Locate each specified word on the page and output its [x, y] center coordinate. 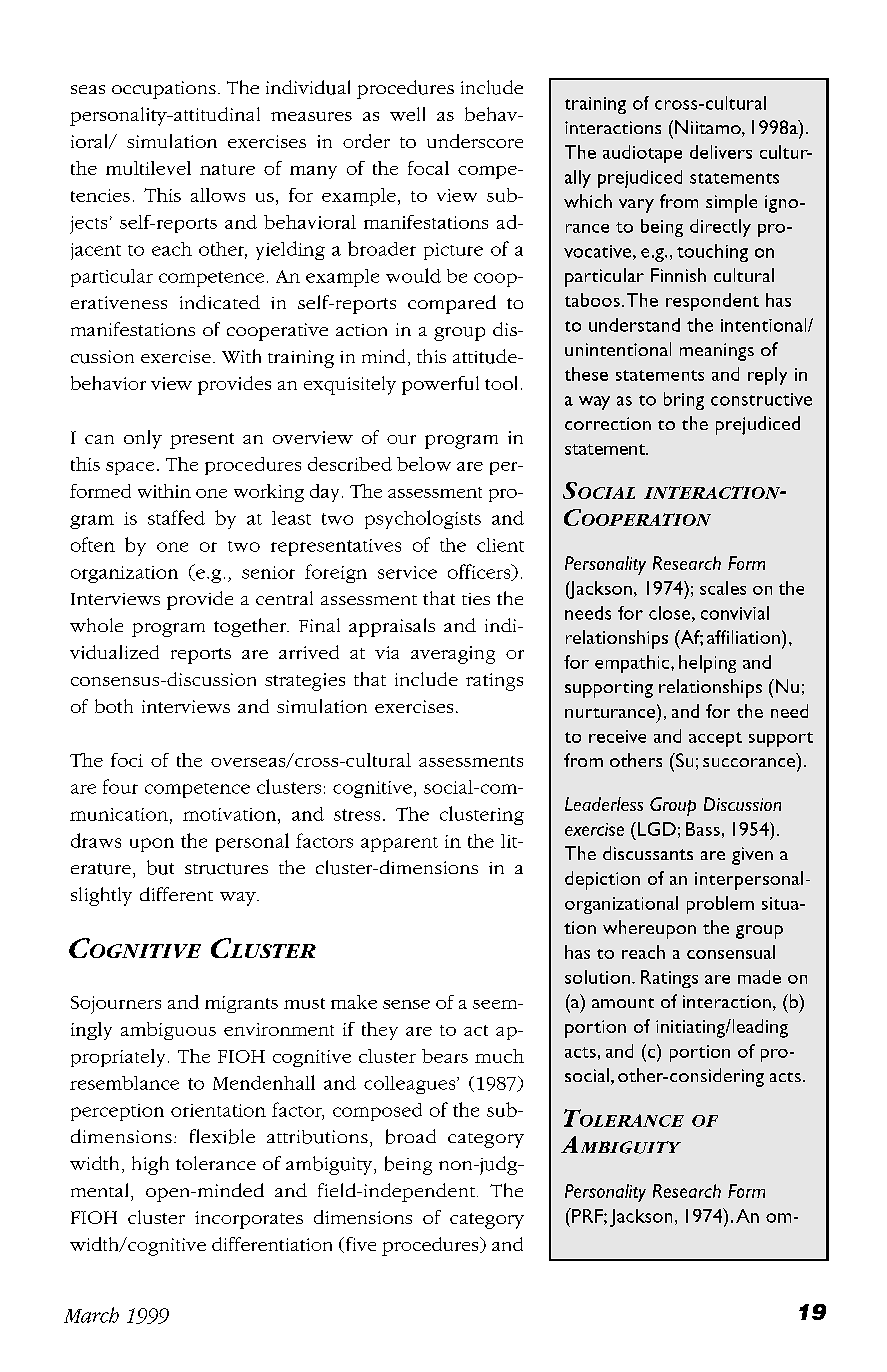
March [91, 1315]
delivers [721, 152]
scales [723, 588]
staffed [176, 517]
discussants [648, 853]
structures [226, 869]
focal [428, 168]
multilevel [148, 168]
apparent [399, 844]
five [359, 1245]
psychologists [423, 519]
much [499, 1056]
